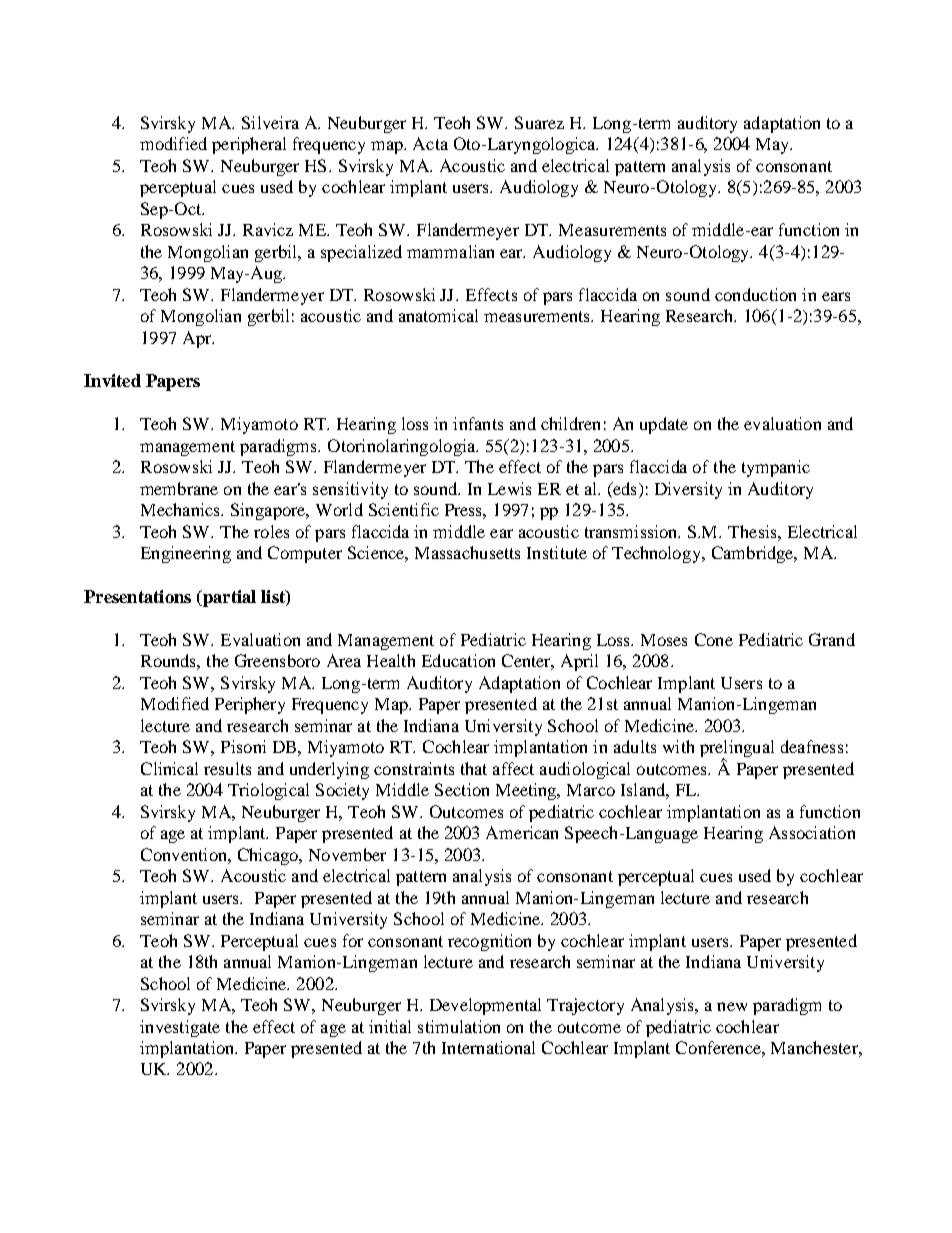  I want to click on Acta, so click(430, 143).
